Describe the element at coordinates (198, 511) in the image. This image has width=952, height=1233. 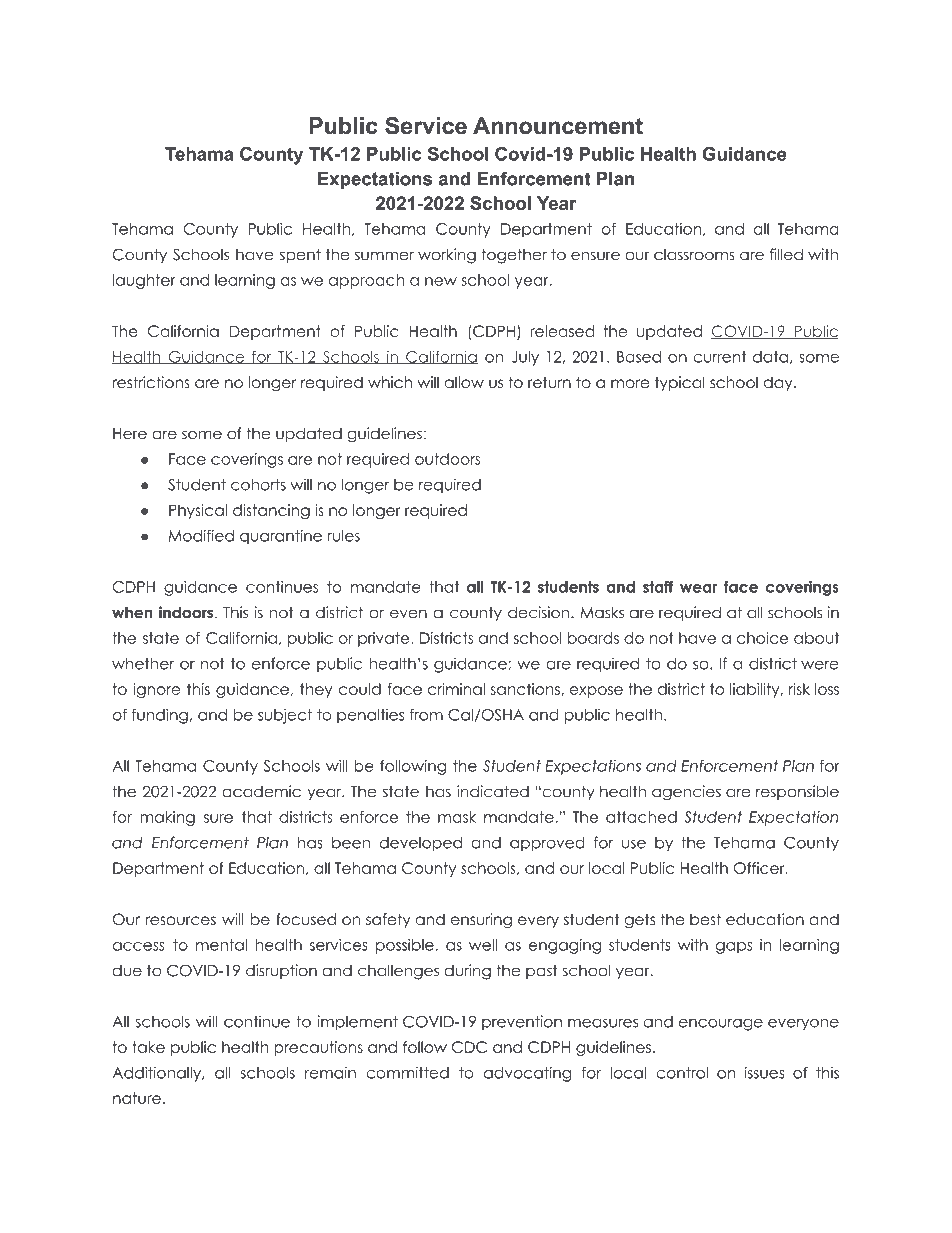
I see `Physical` at that location.
